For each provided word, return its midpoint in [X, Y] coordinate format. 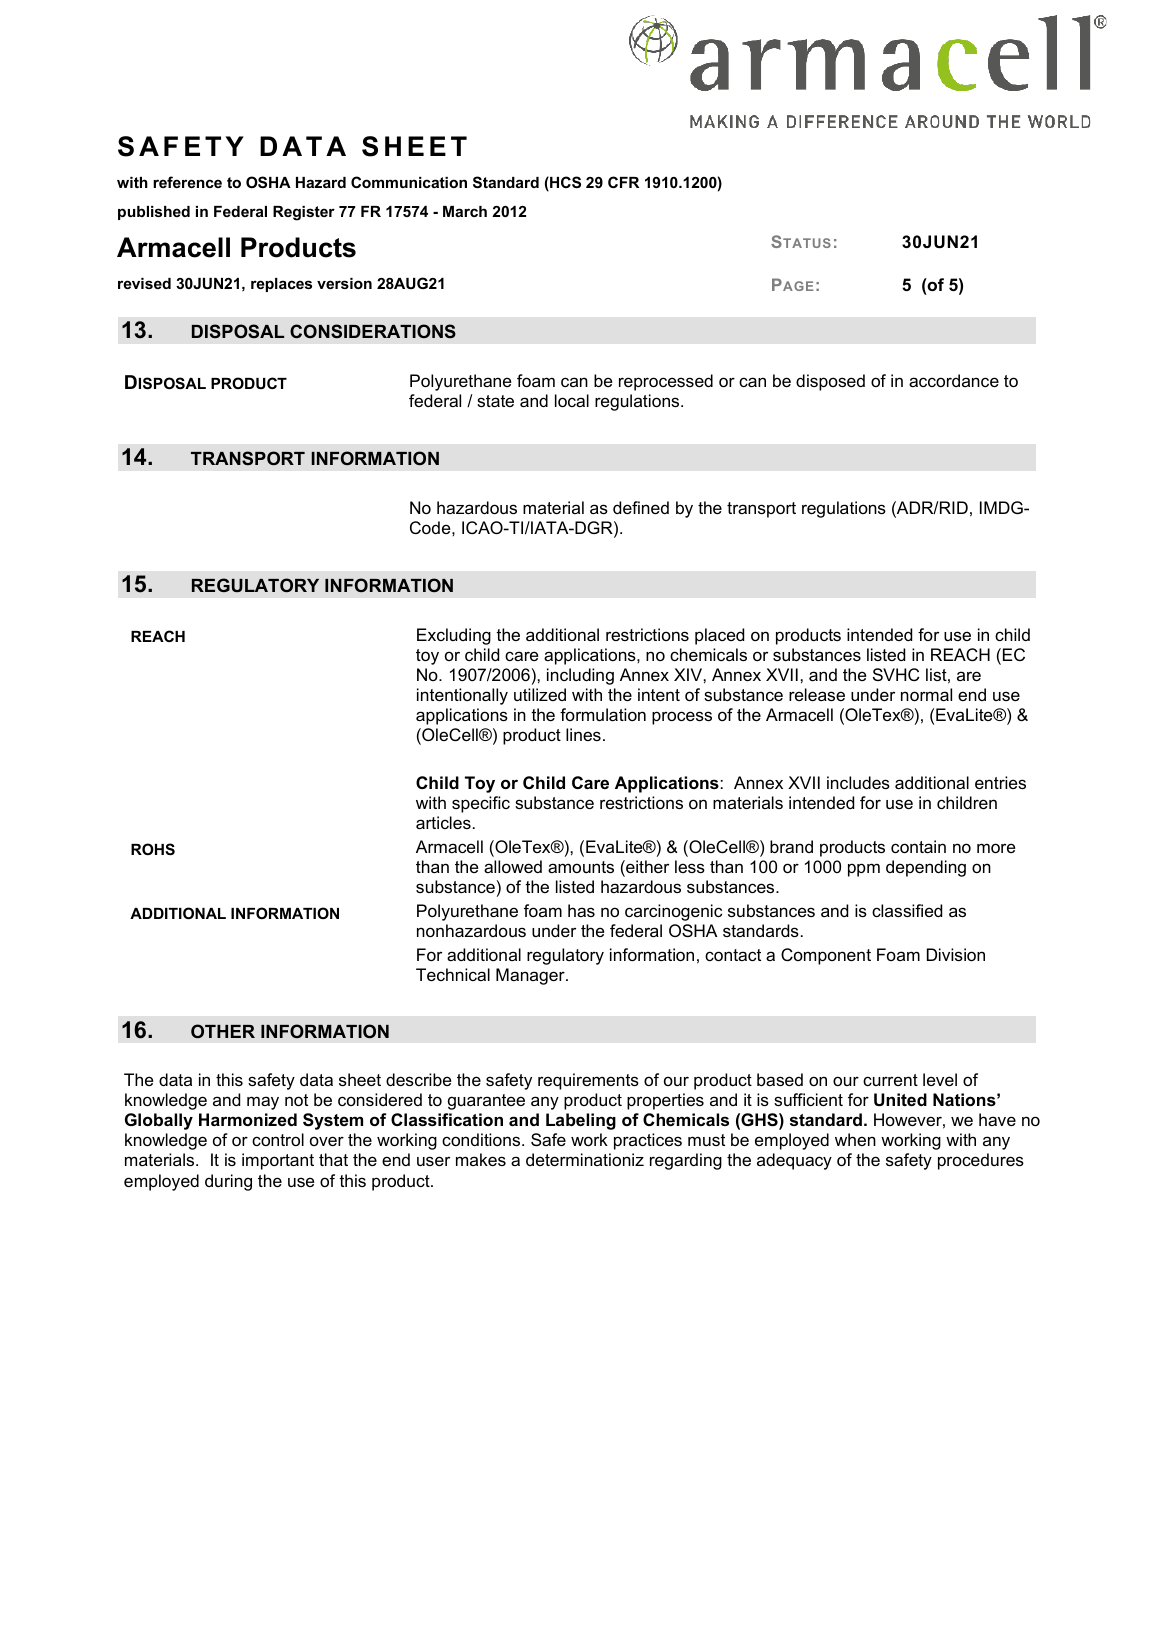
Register [304, 213]
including [580, 676]
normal [926, 694]
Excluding [454, 636]
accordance [954, 380]
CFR [623, 182]
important [278, 1161]
